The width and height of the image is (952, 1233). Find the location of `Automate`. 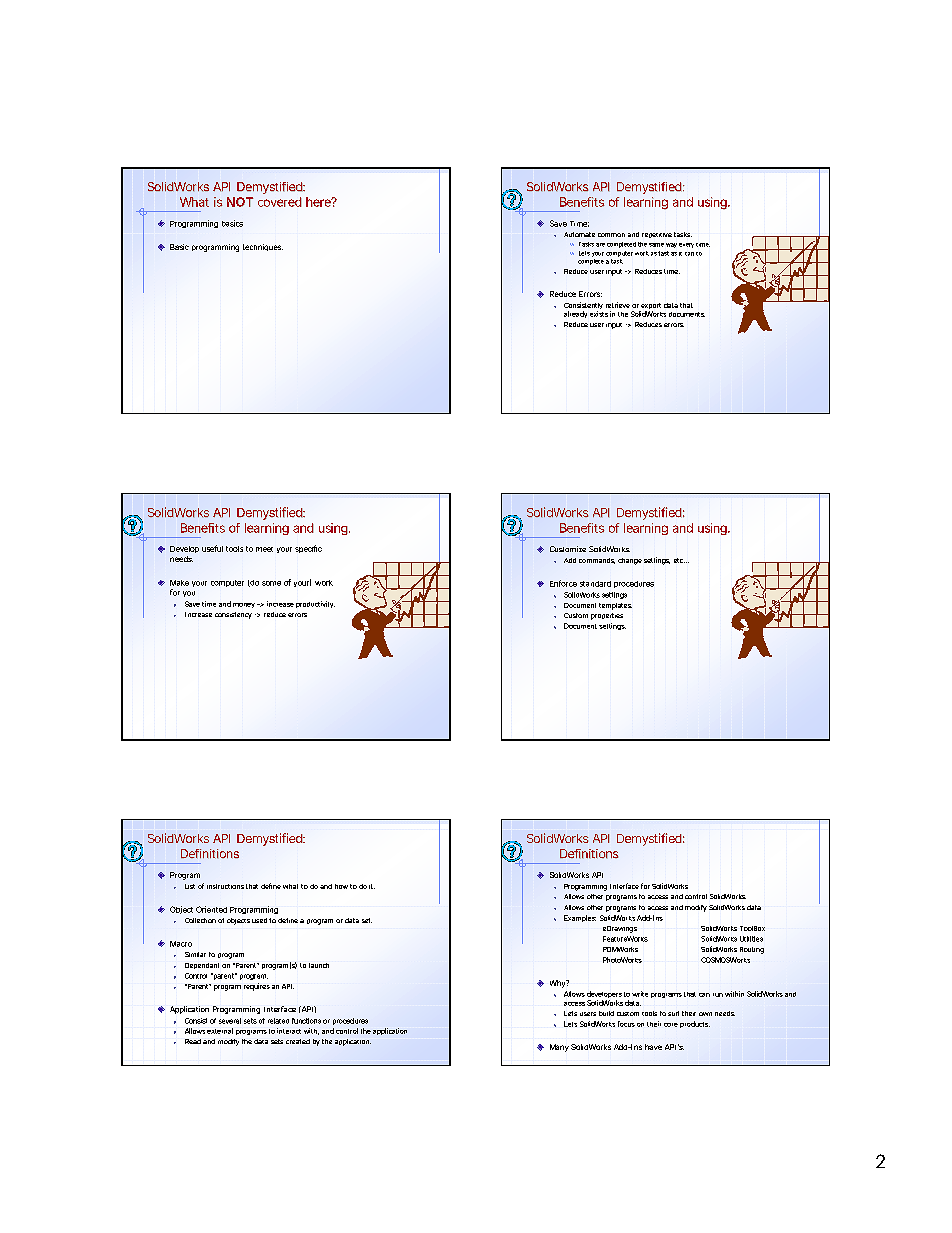

Automate is located at coordinates (579, 234).
